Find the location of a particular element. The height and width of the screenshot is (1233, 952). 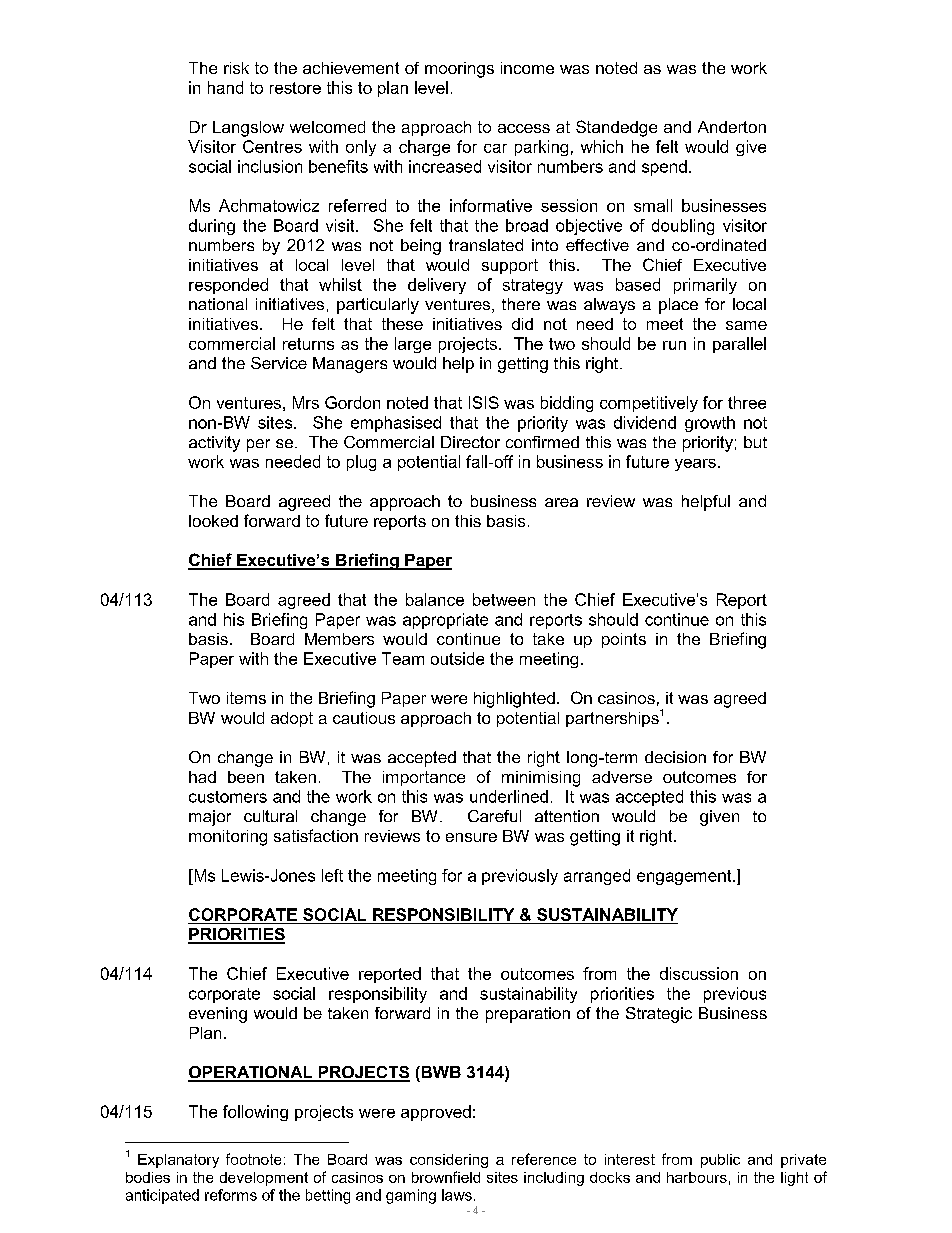

items is located at coordinates (246, 698).
